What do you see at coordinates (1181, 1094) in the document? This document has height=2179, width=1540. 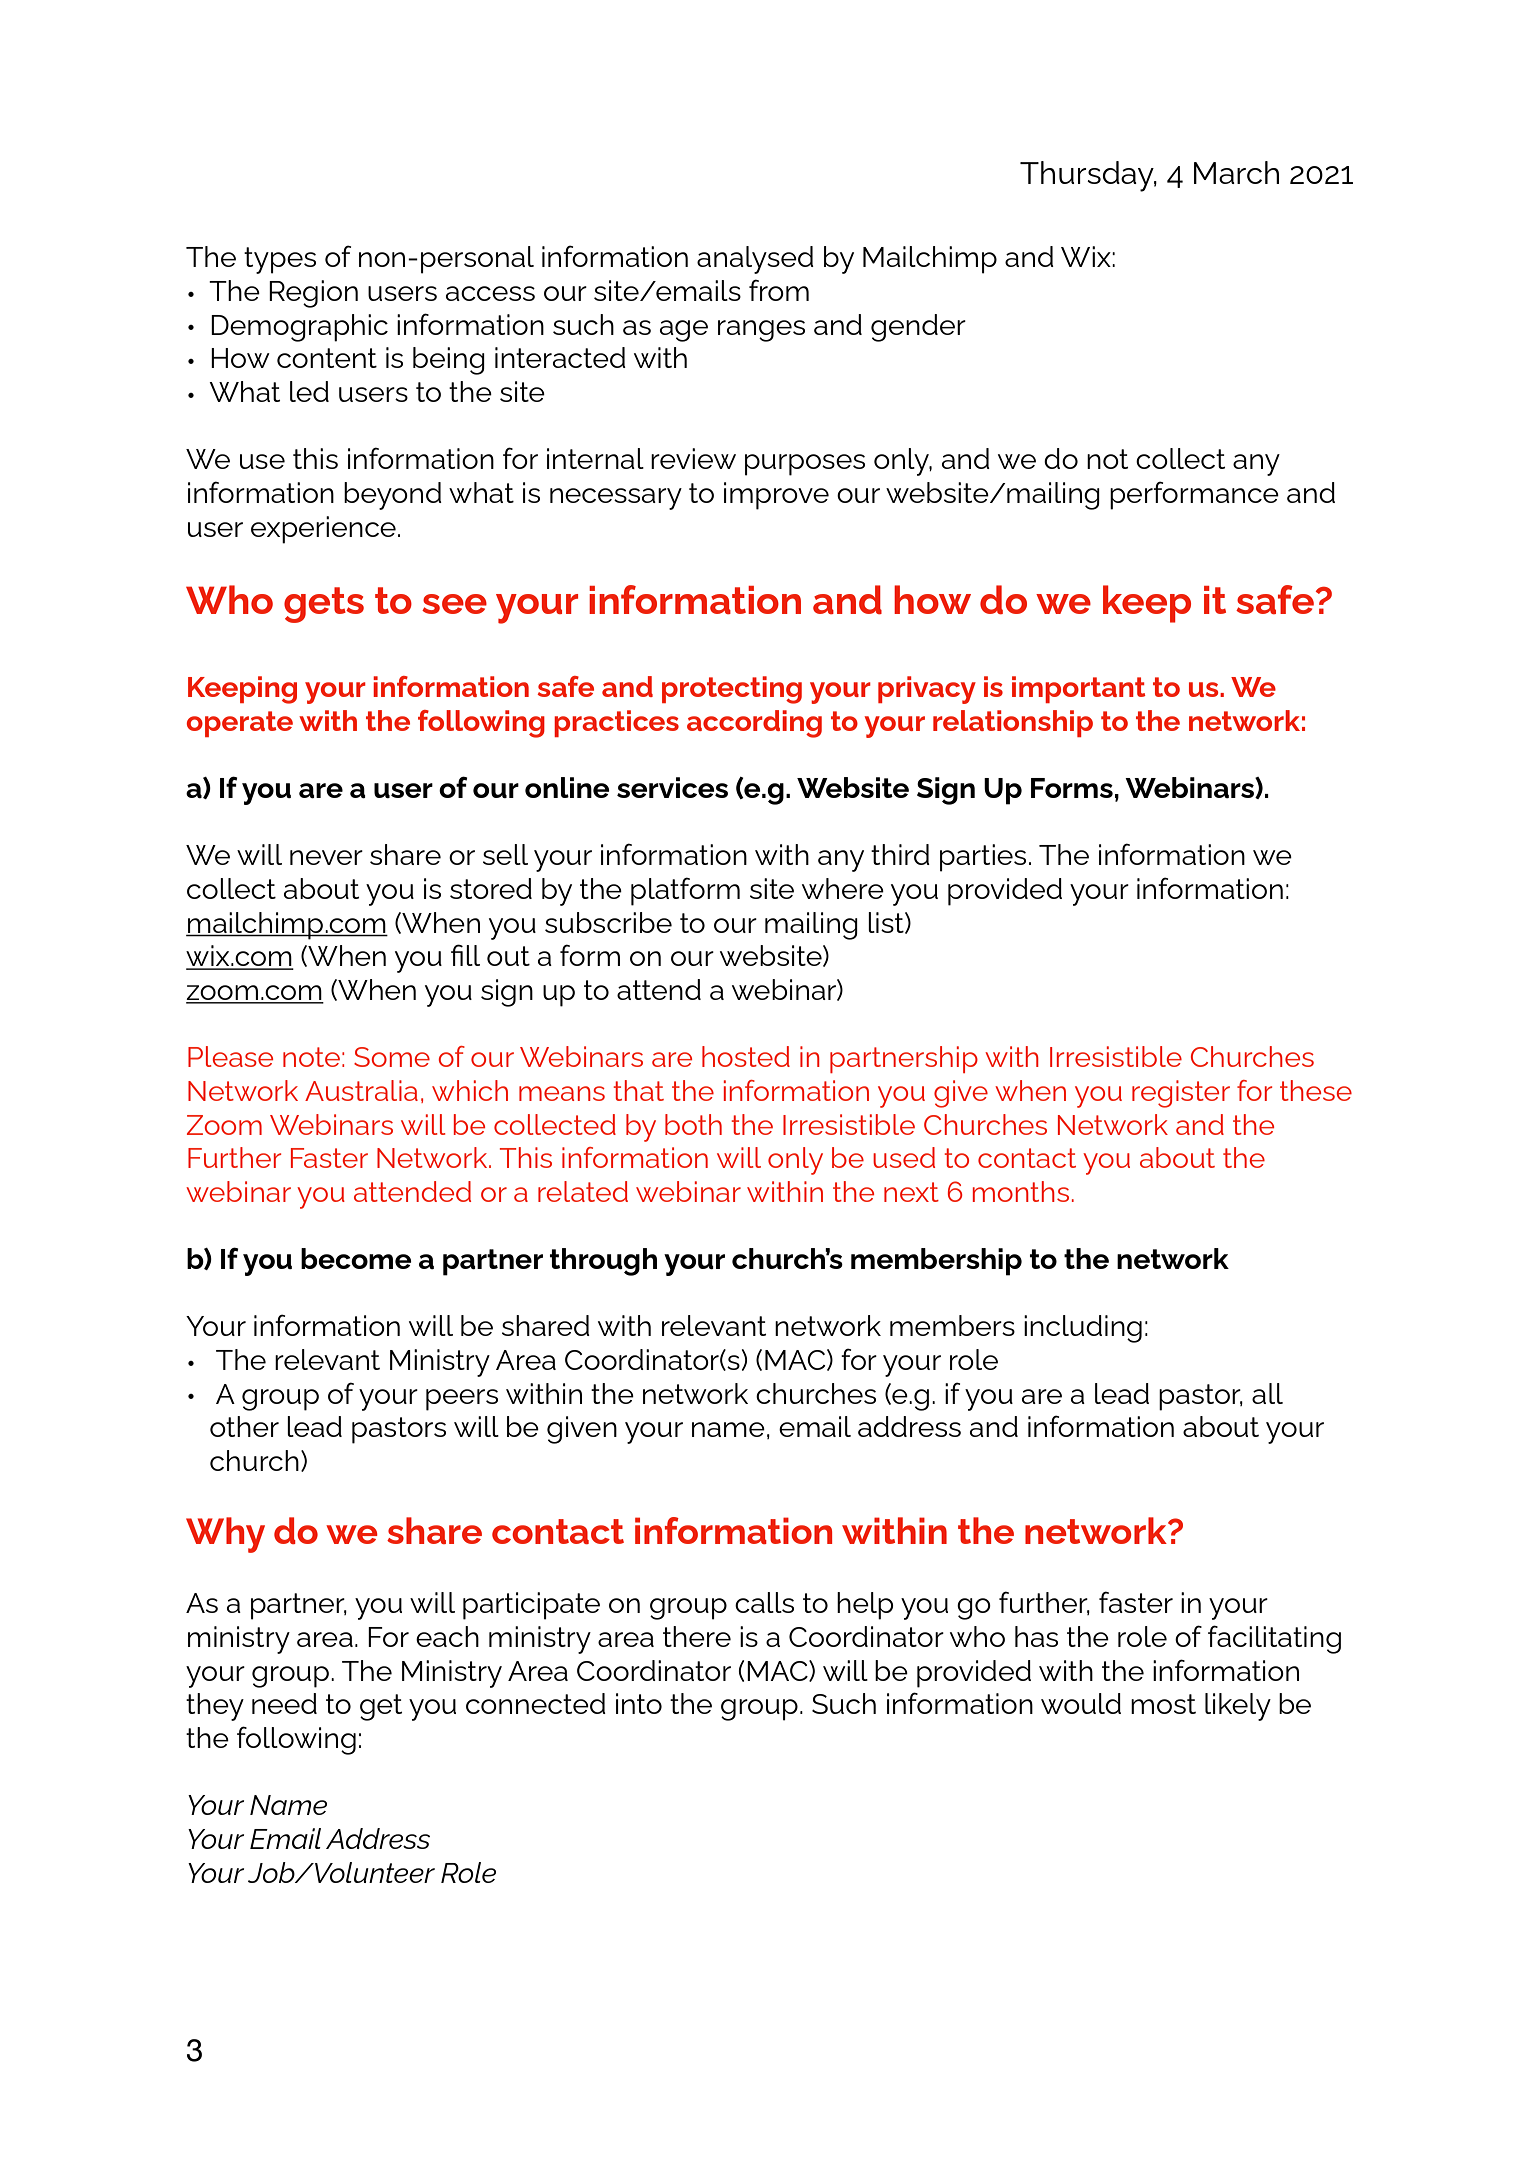 I see `register` at bounding box center [1181, 1094].
